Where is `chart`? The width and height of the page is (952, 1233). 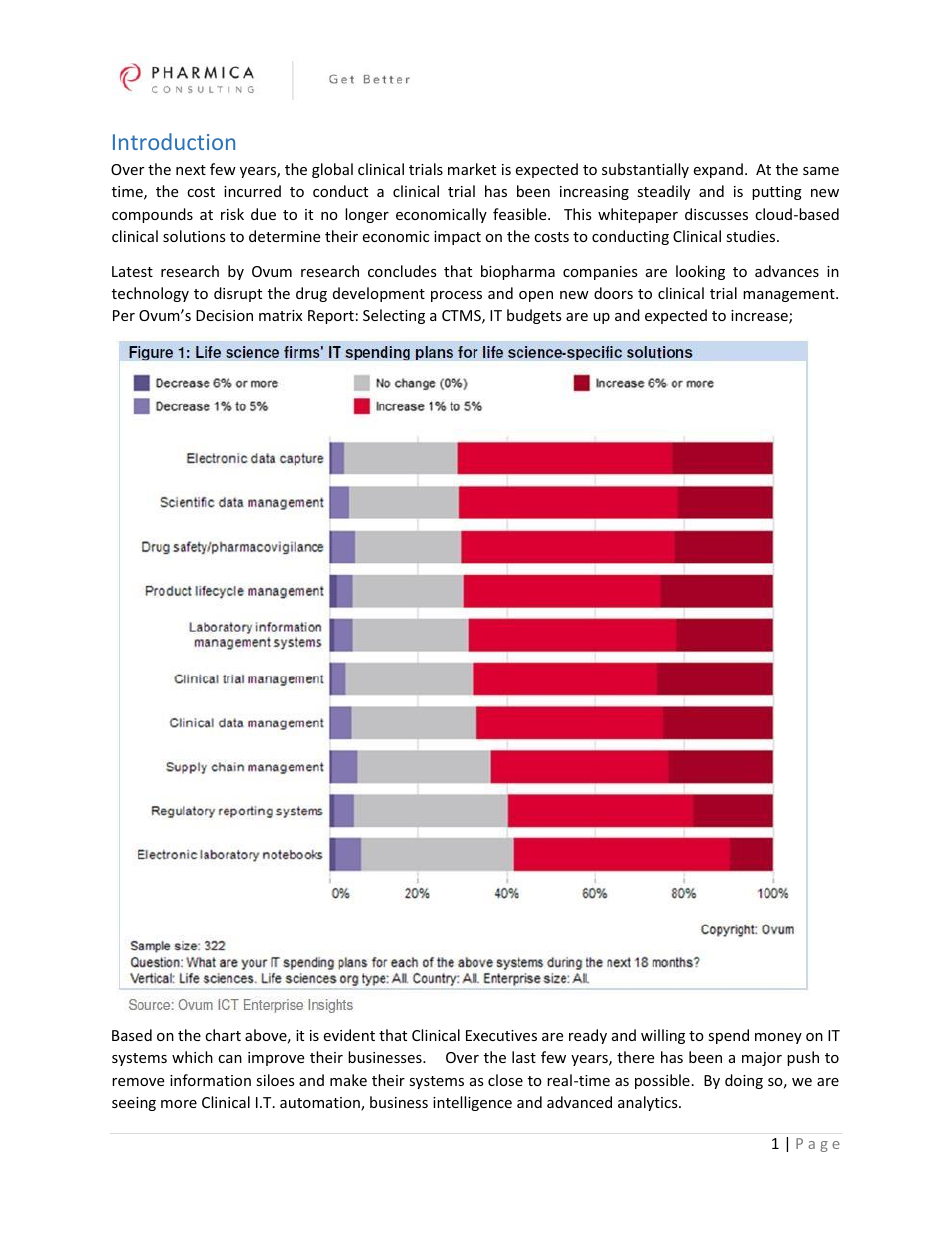
chart is located at coordinates (223, 1035).
